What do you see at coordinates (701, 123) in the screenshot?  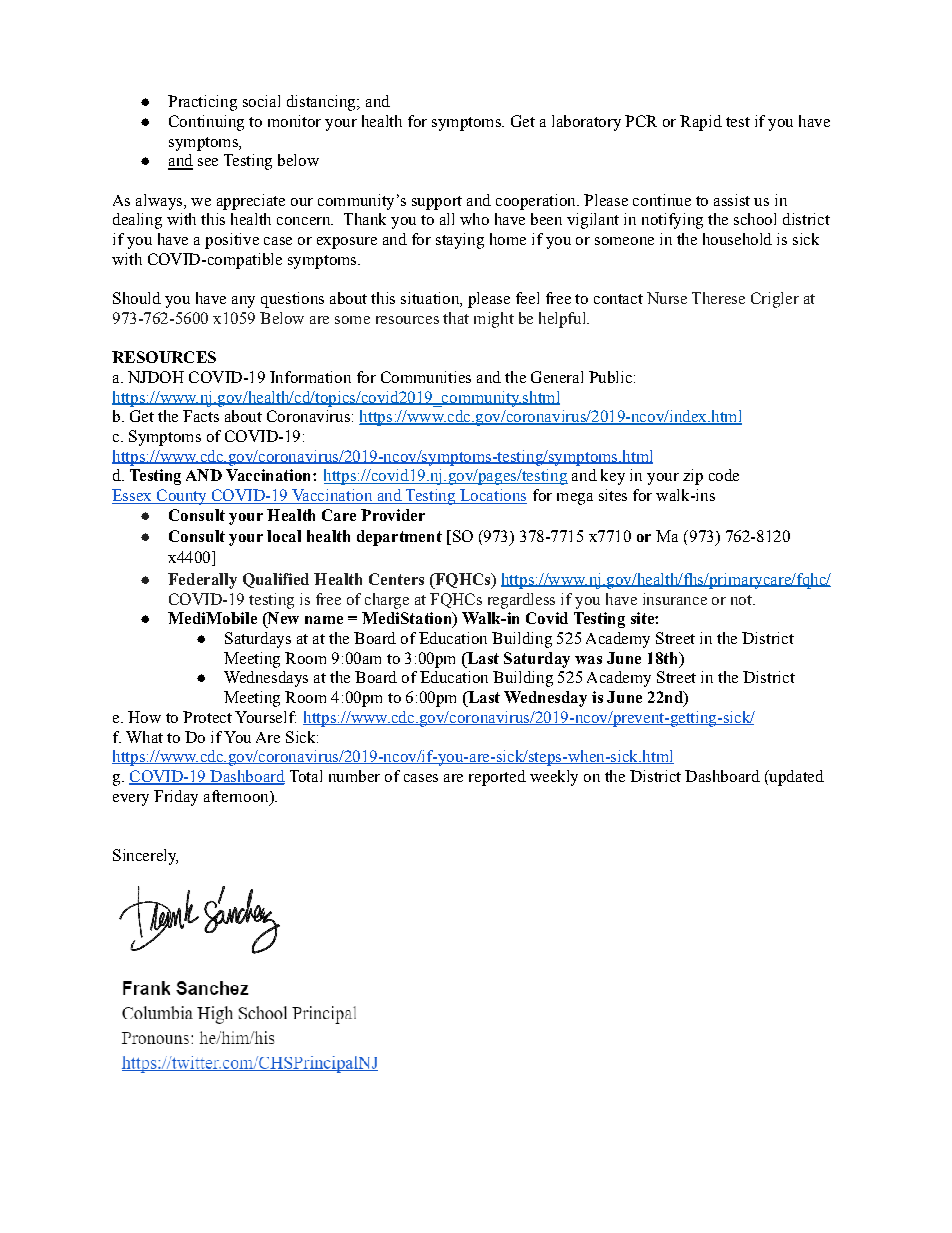 I see `Rapid` at bounding box center [701, 123].
